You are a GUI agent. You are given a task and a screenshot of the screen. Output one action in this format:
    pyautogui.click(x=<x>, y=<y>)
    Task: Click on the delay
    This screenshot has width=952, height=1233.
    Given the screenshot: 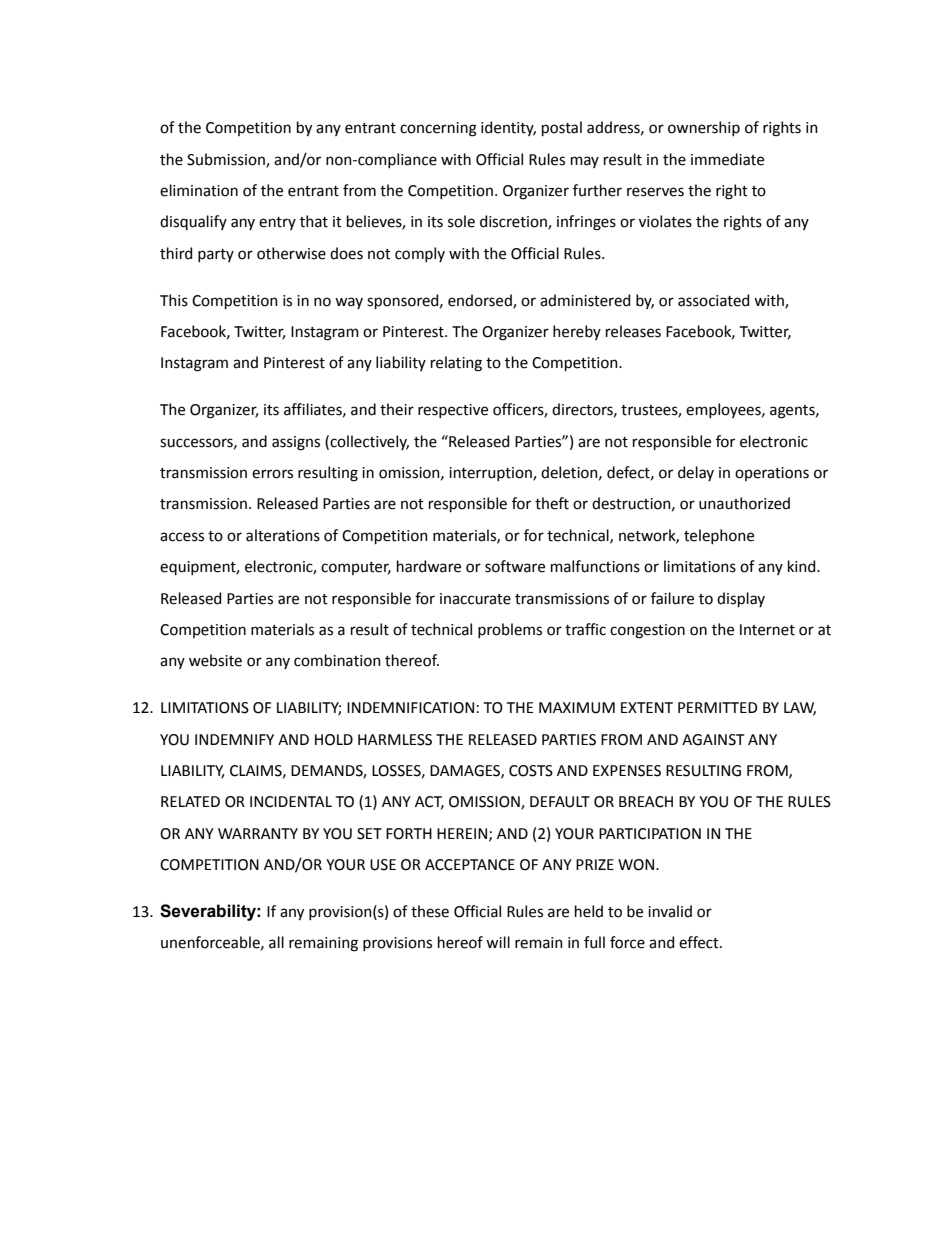 What is the action you would take?
    pyautogui.click(x=696, y=473)
